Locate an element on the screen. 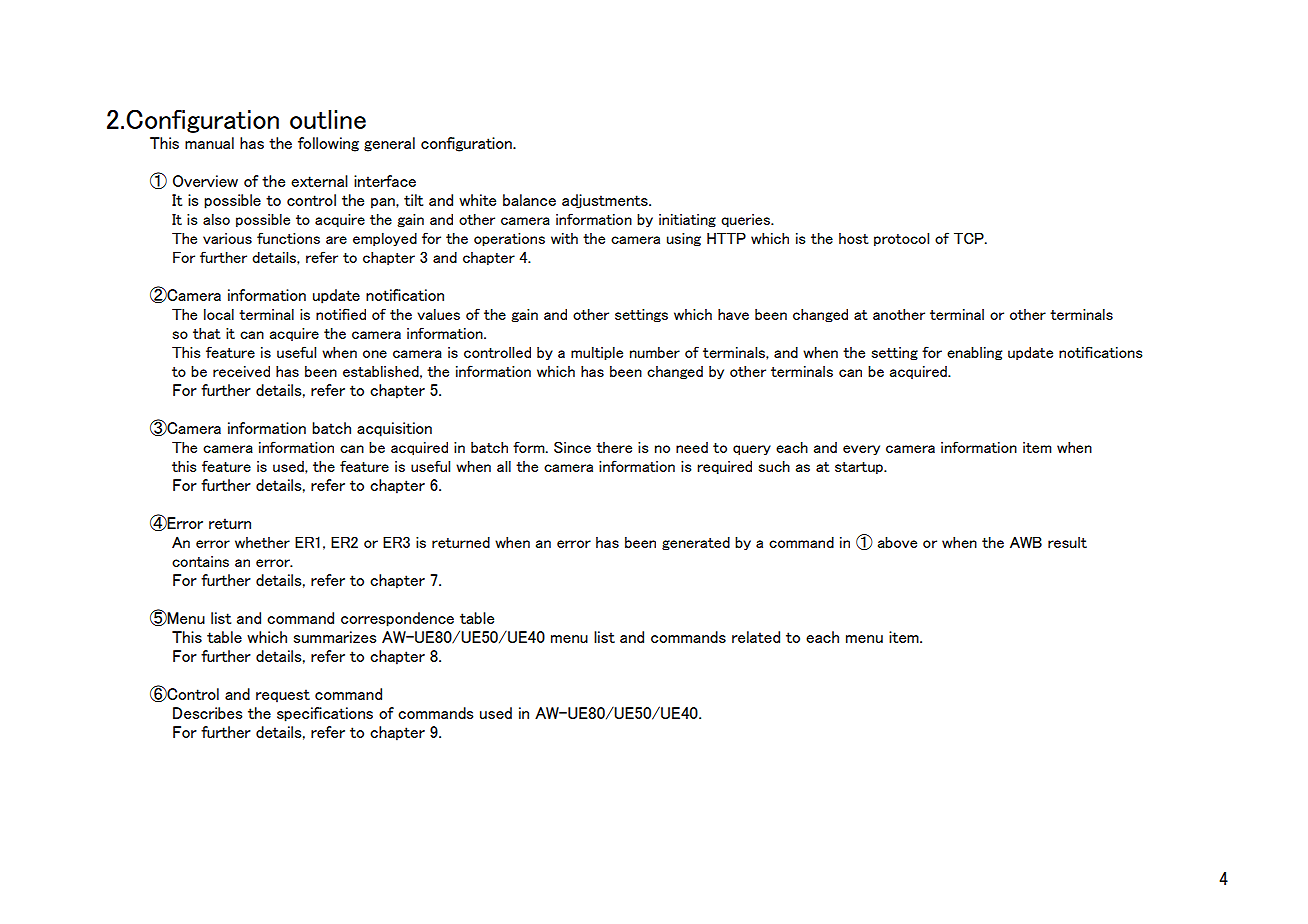 The width and height of the screenshot is (1308, 924). related is located at coordinates (756, 637).
